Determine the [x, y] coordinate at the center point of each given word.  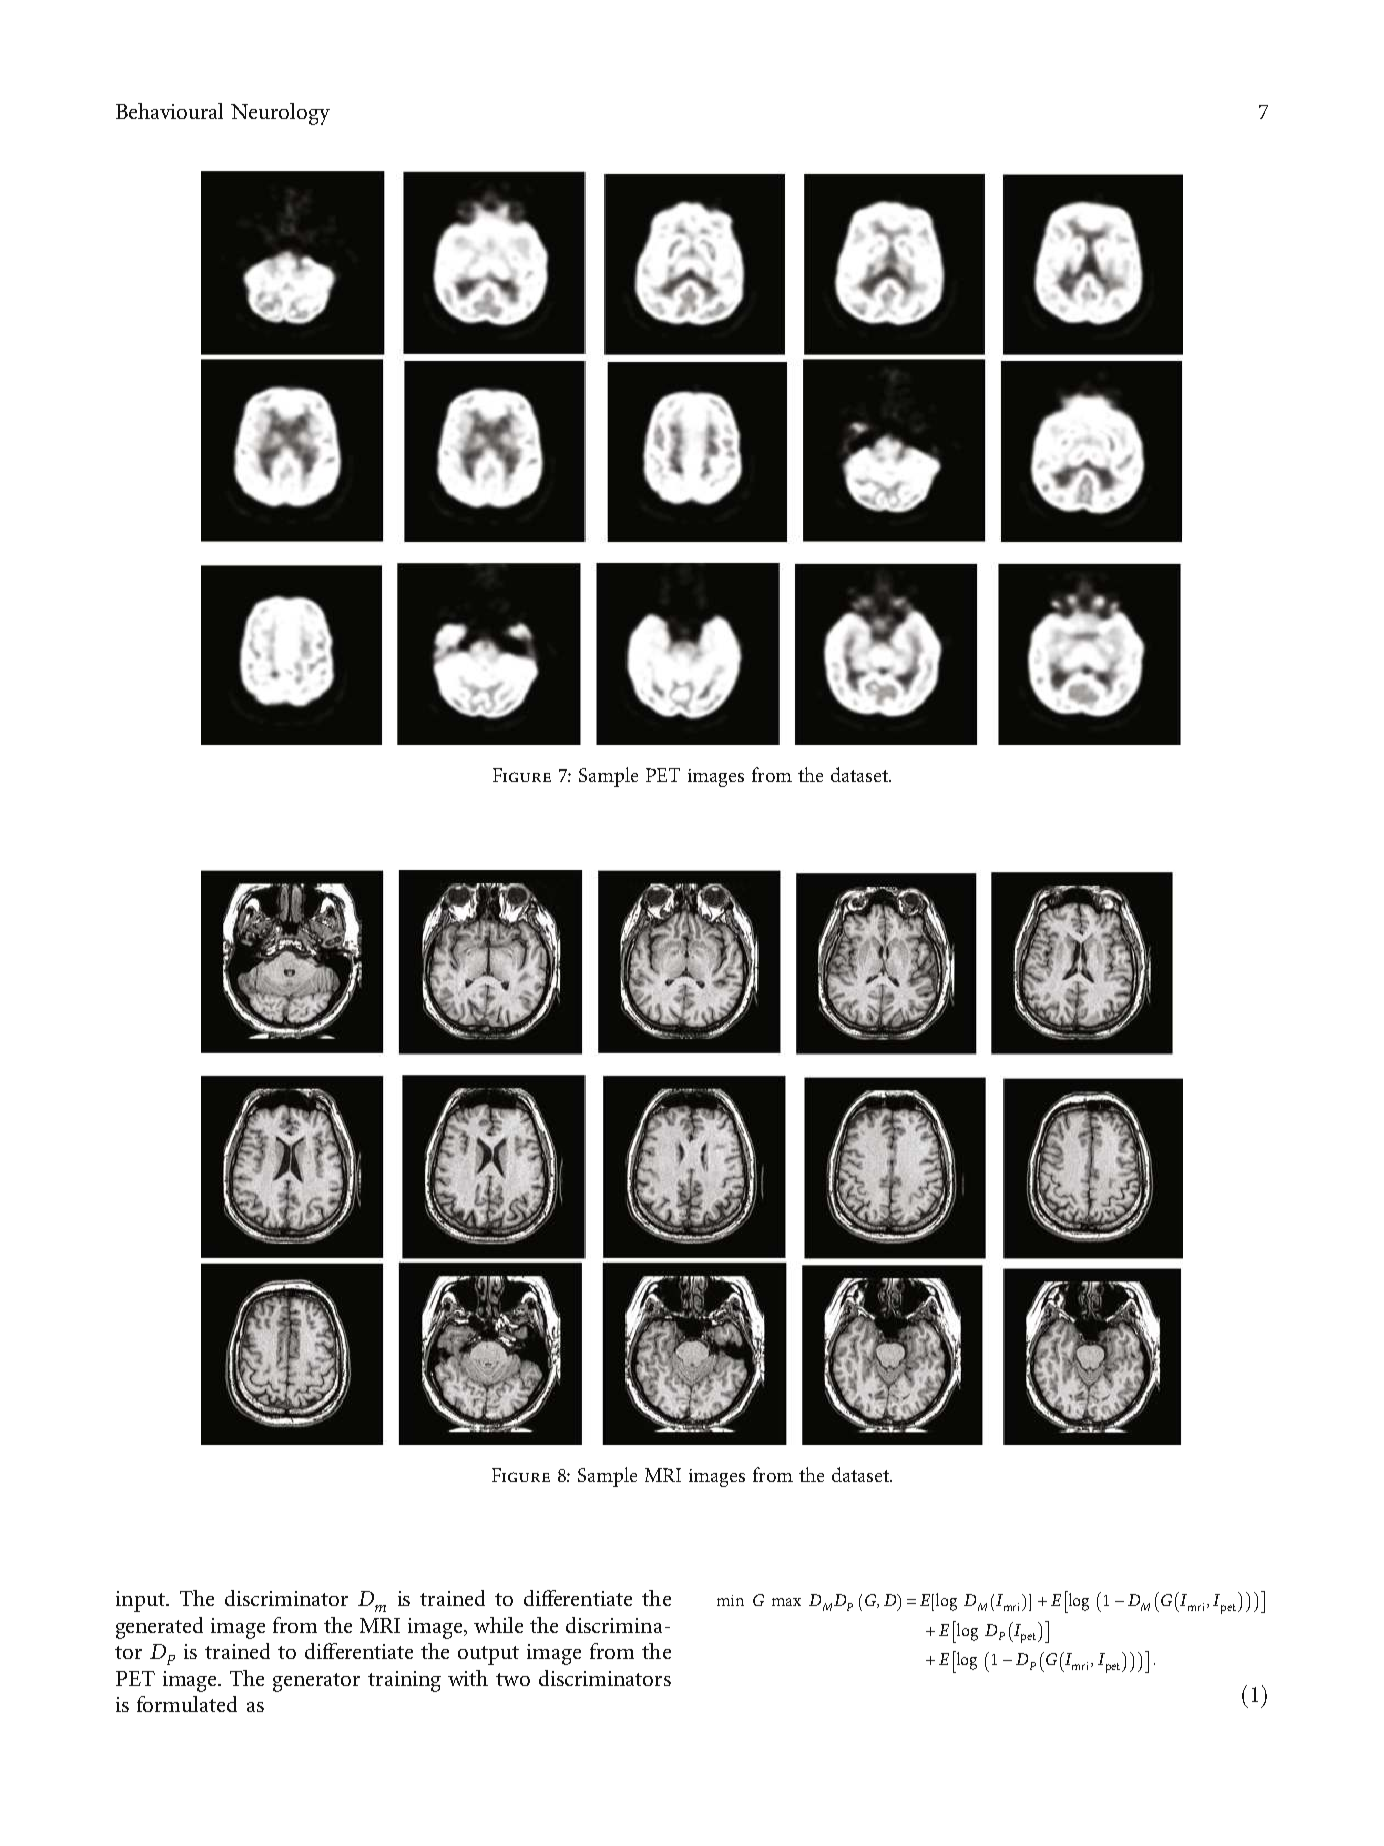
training [404, 1681]
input [141, 1601]
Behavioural [169, 111]
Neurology [280, 114]
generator [316, 1682]
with [468, 1678]
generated [159, 1628]
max [786, 1602]
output [488, 1655]
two [513, 1679]
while [498, 1625]
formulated [187, 1704]
